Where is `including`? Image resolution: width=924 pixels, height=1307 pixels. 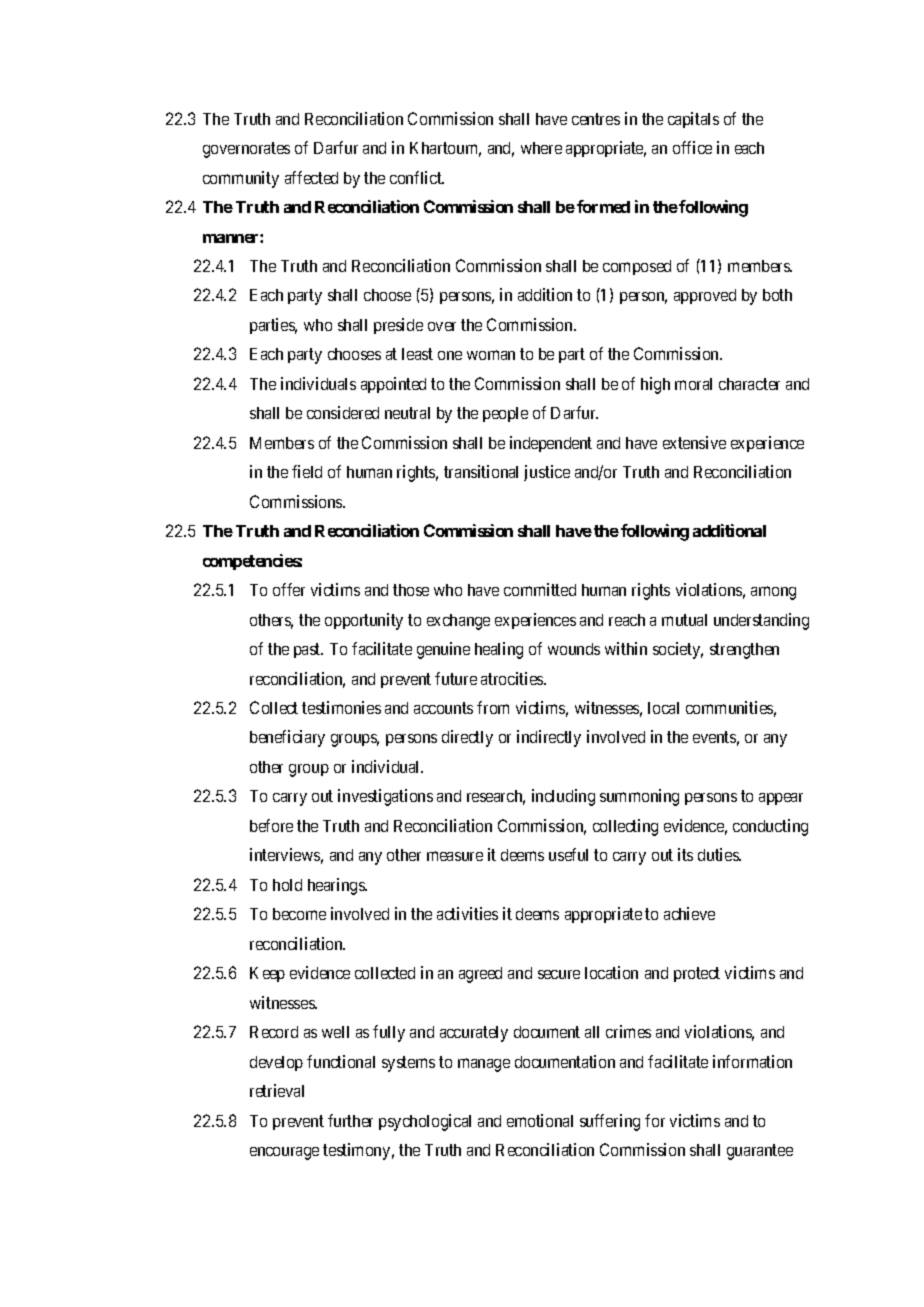 including is located at coordinates (563, 797).
